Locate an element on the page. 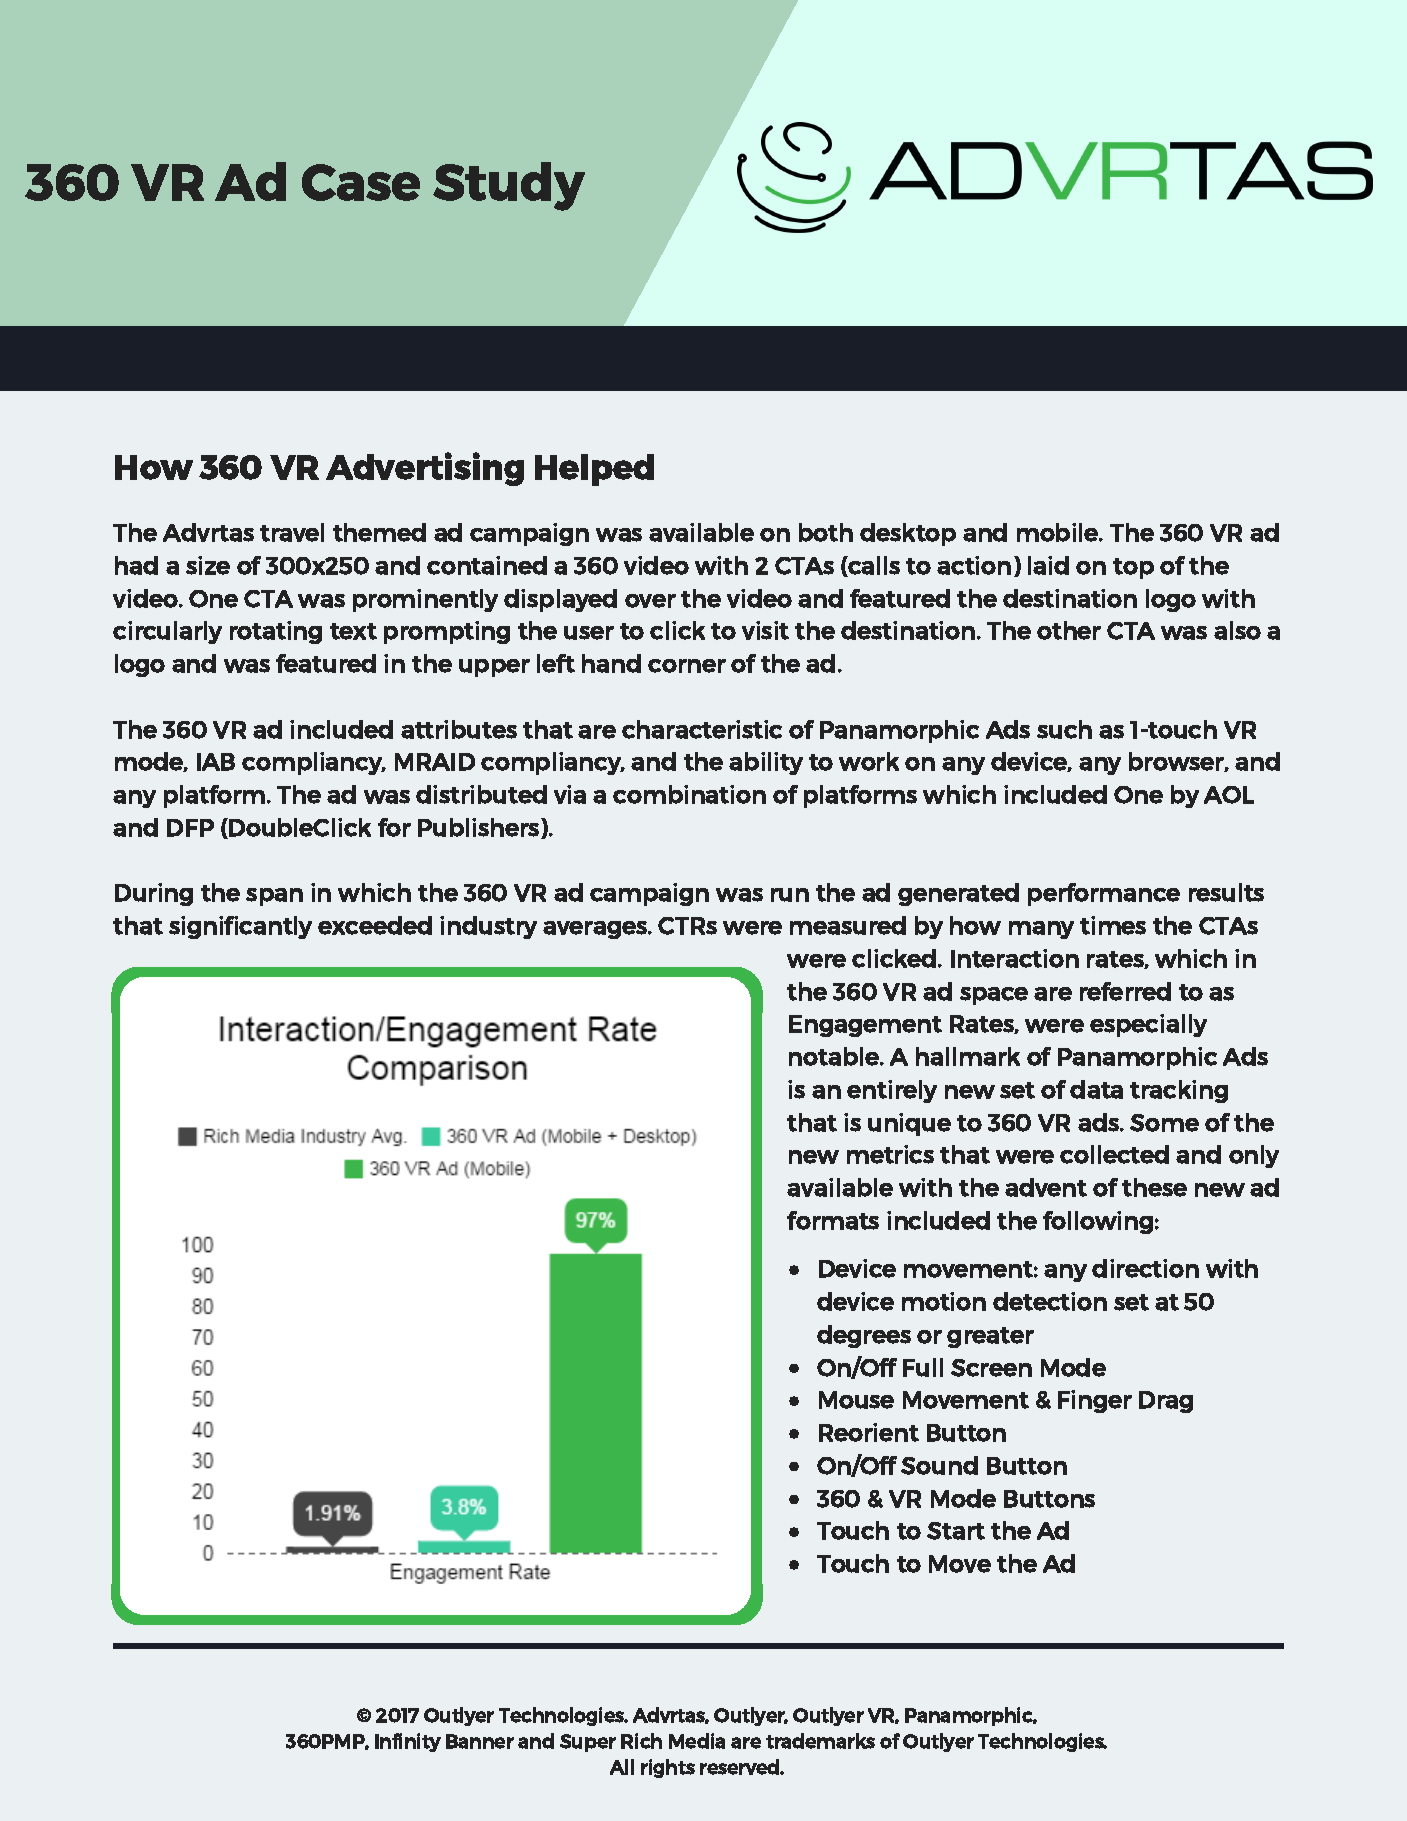 The image size is (1407, 1821). Media is located at coordinates (697, 1741).
